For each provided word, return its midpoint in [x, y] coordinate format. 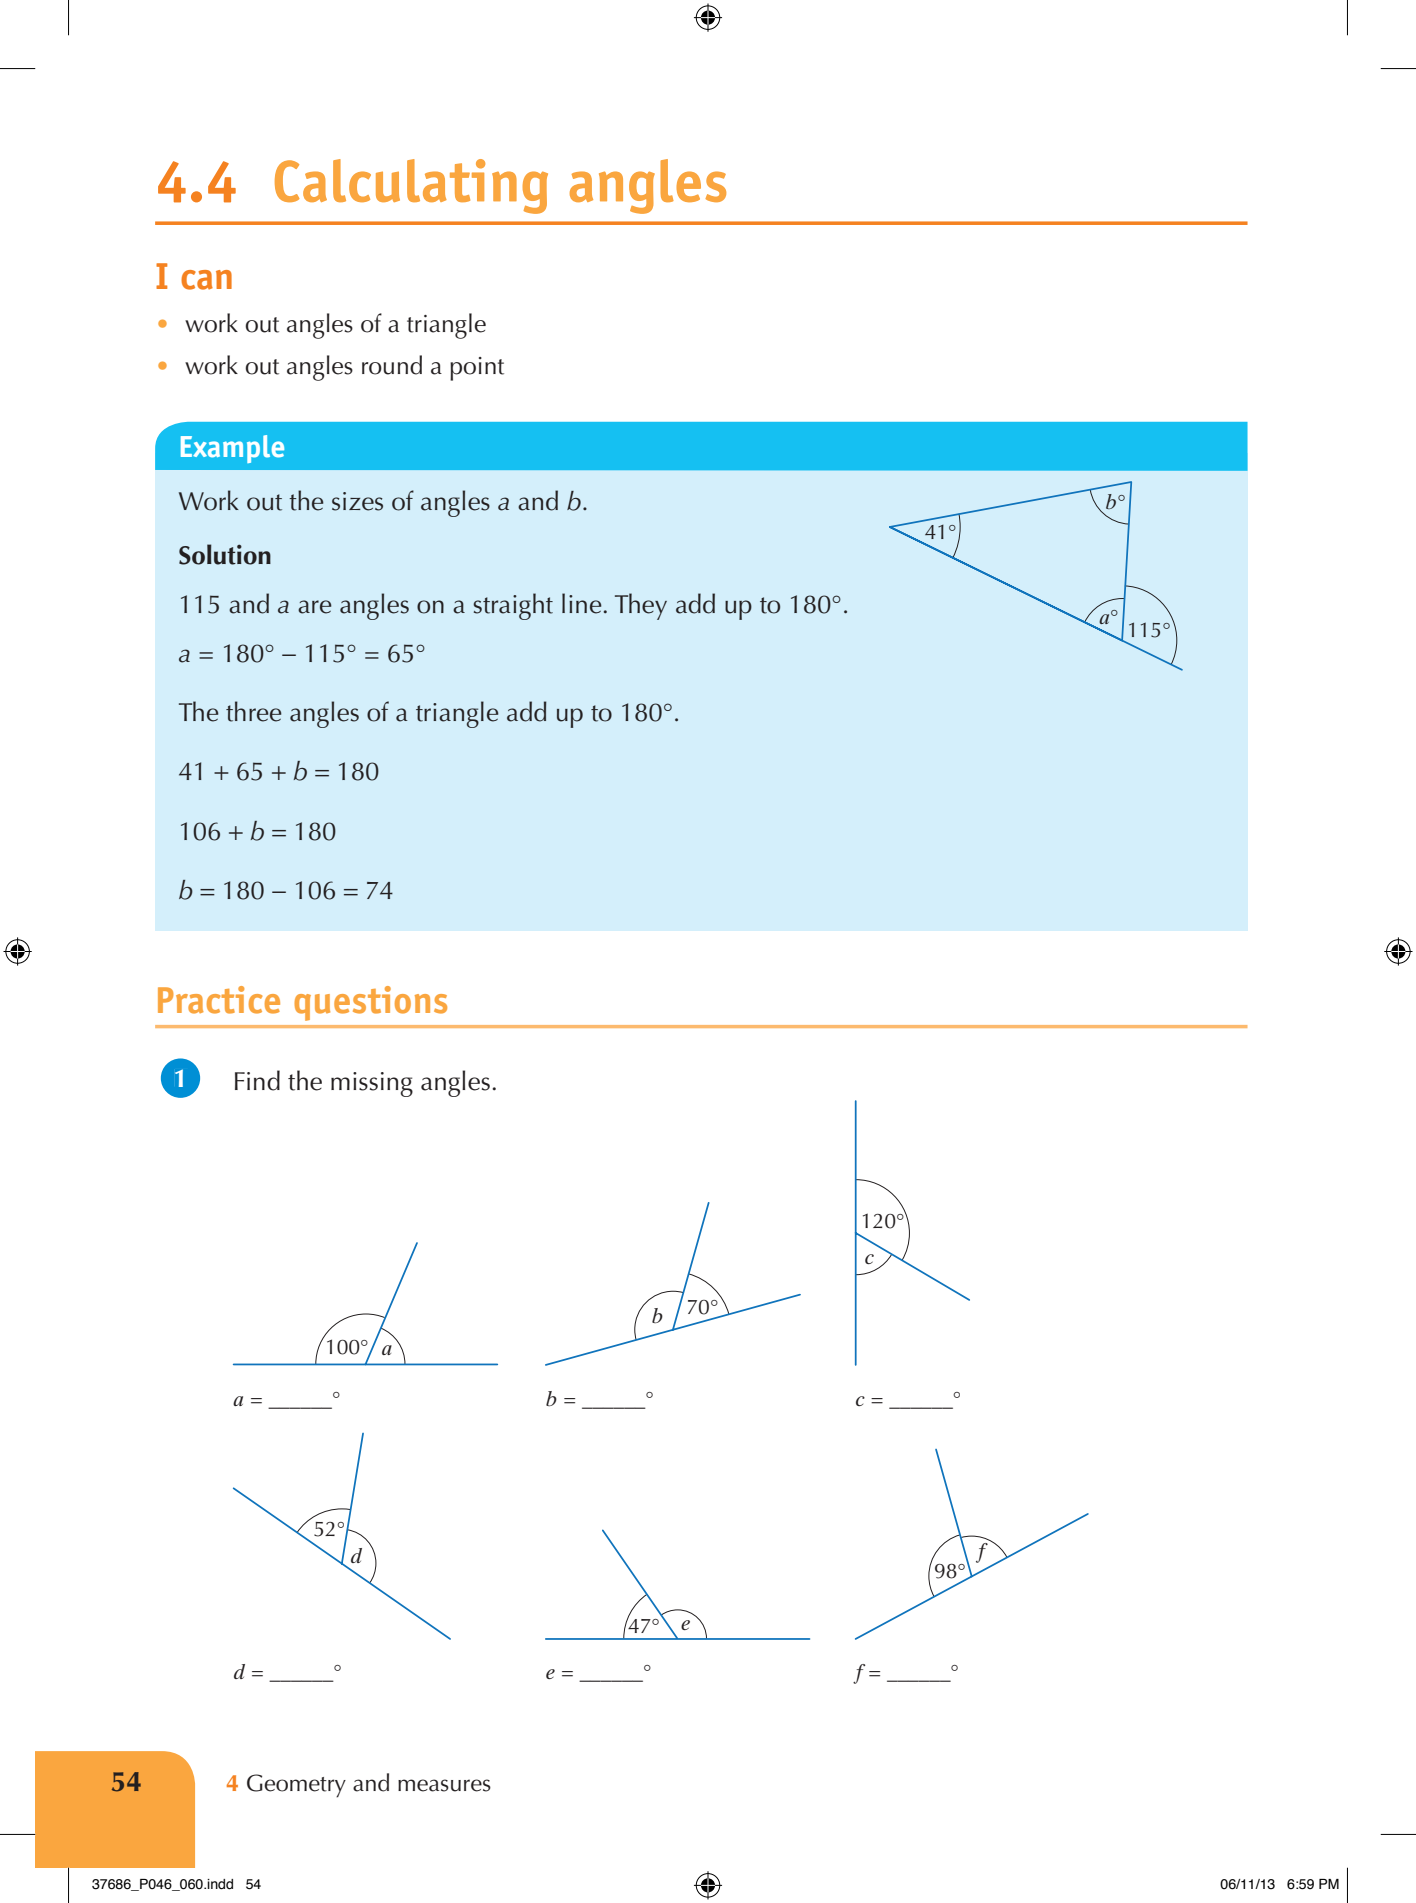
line [582, 603]
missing [372, 1084]
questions [370, 1003]
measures [444, 1785]
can [206, 280]
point [477, 369]
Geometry [296, 1786]
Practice [219, 1000]
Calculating [411, 186]
